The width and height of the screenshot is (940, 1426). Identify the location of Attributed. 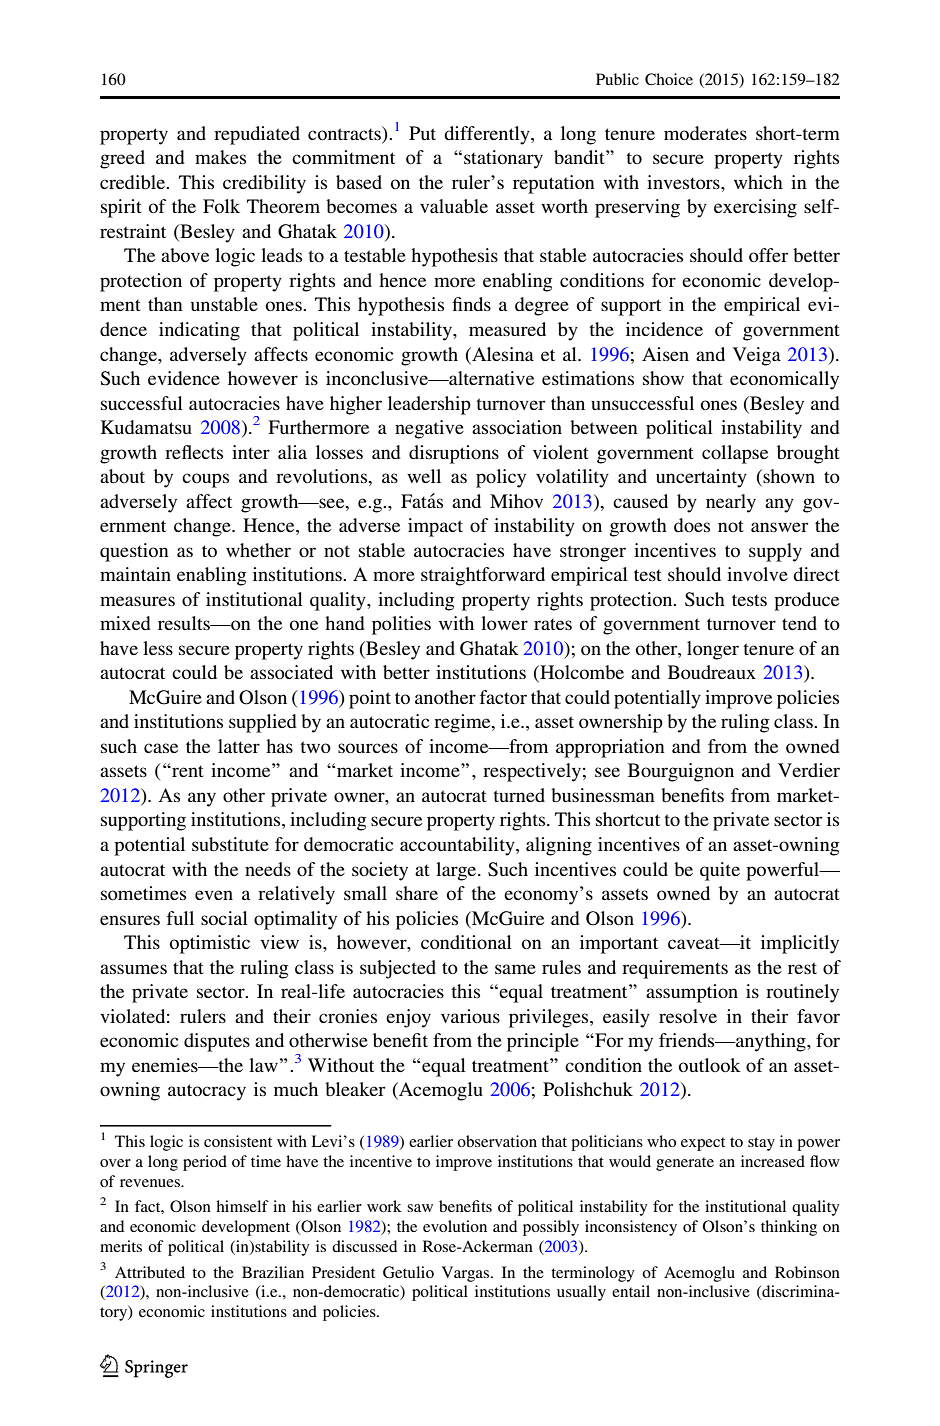
(150, 1272).
